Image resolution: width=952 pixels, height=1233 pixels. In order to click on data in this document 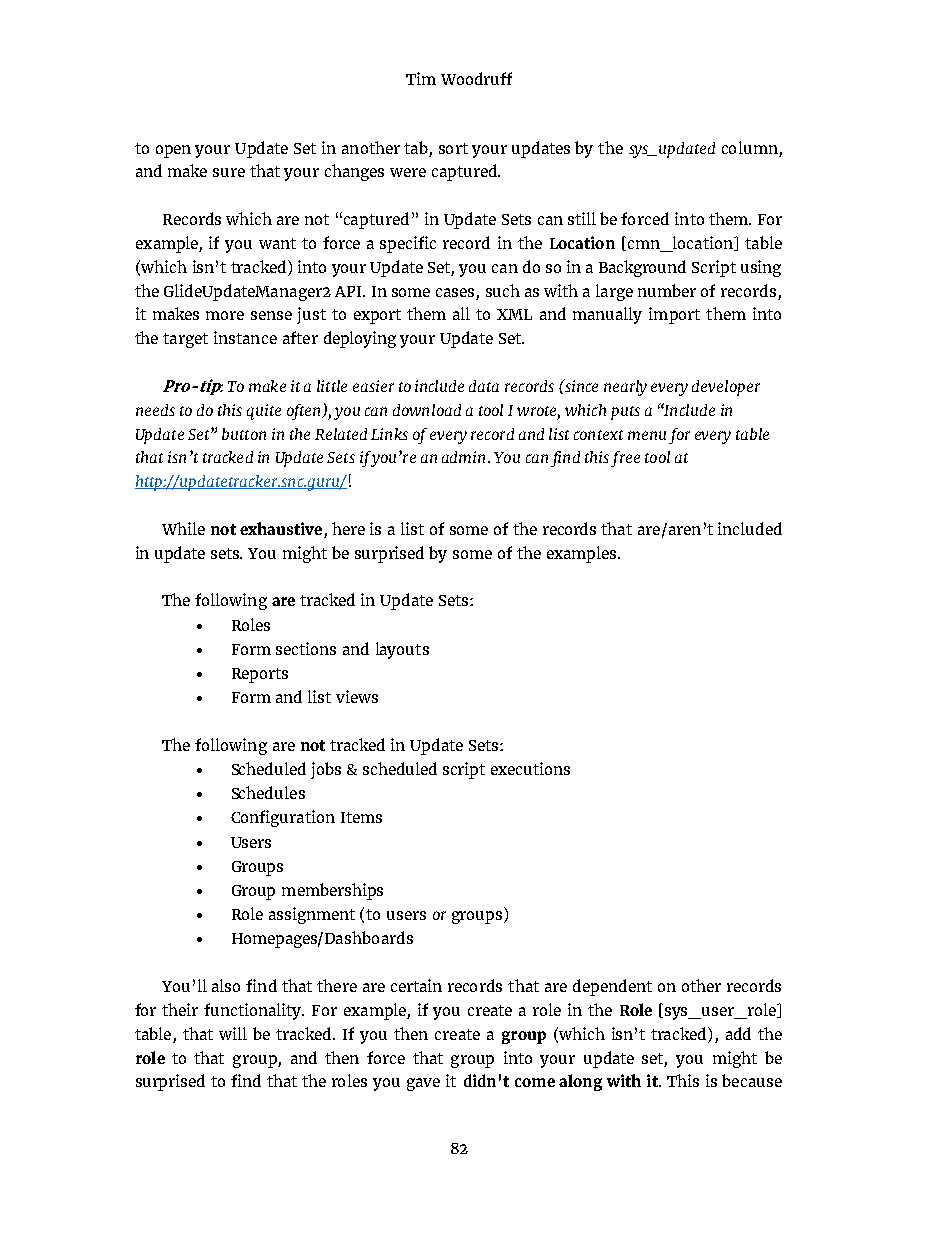, I will do `click(484, 386)`.
